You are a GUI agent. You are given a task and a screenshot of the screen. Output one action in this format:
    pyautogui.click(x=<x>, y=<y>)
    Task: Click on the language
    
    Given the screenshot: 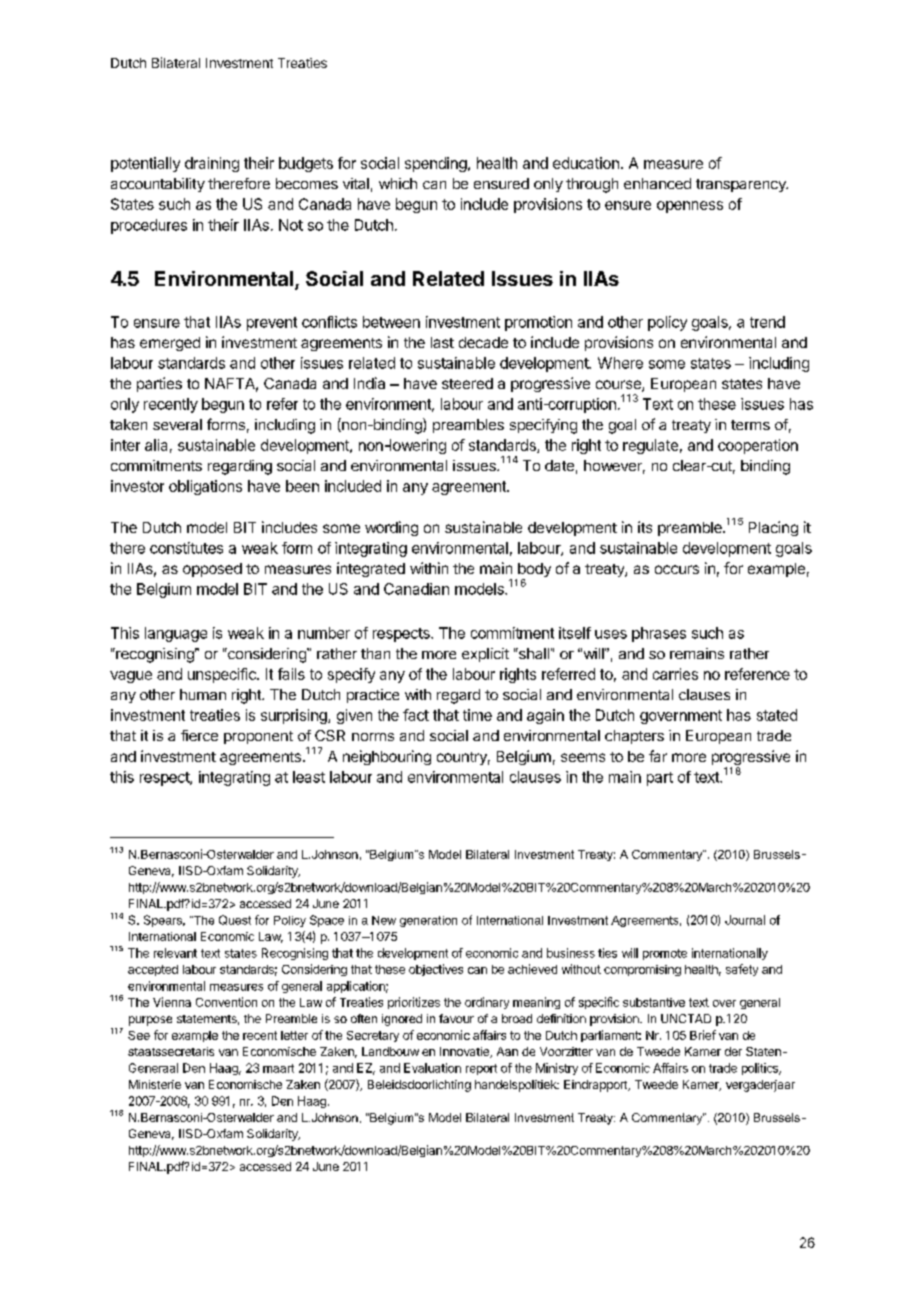 What is the action you would take?
    pyautogui.click(x=176, y=634)
